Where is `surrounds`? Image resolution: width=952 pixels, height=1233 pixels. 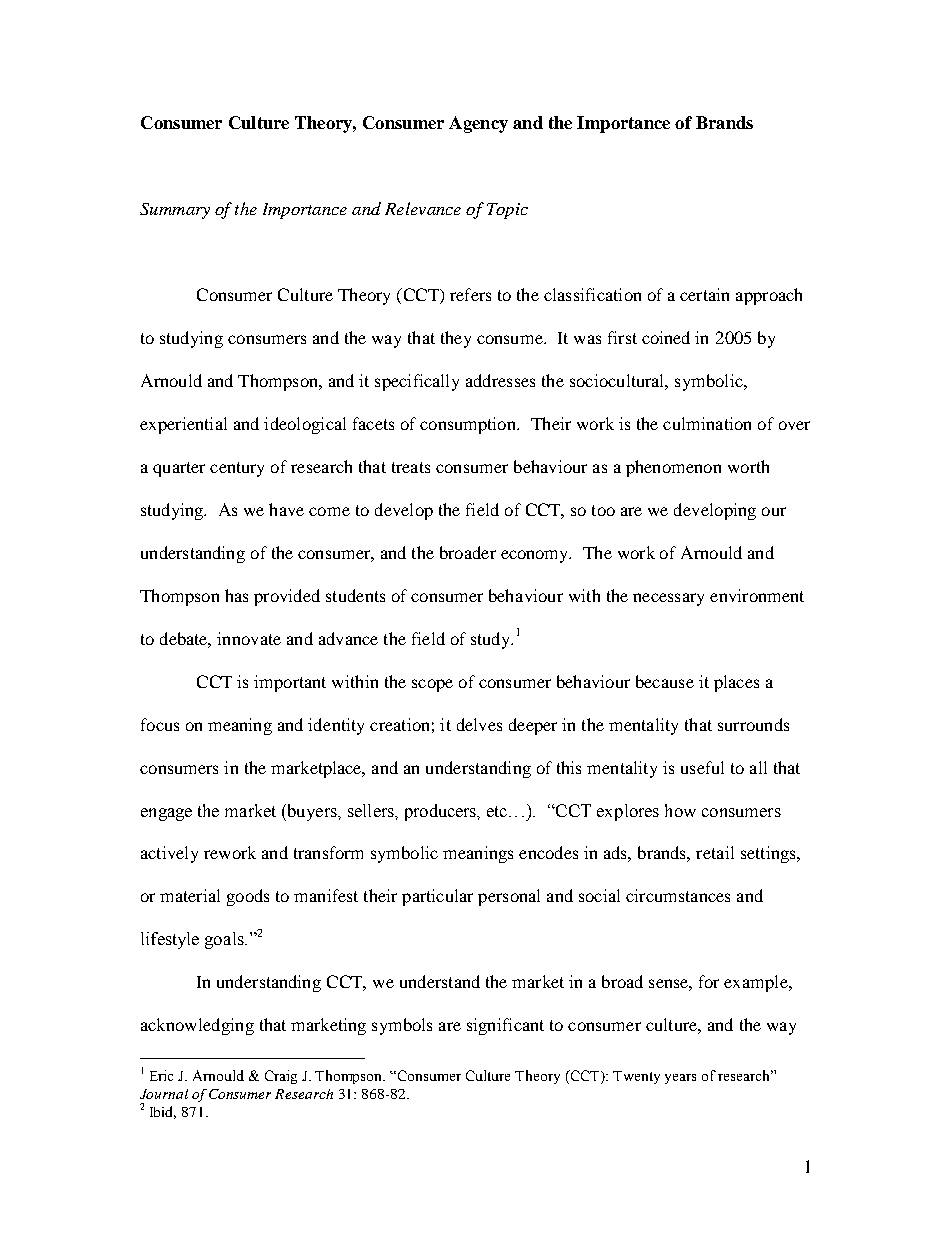 surrounds is located at coordinates (753, 724).
